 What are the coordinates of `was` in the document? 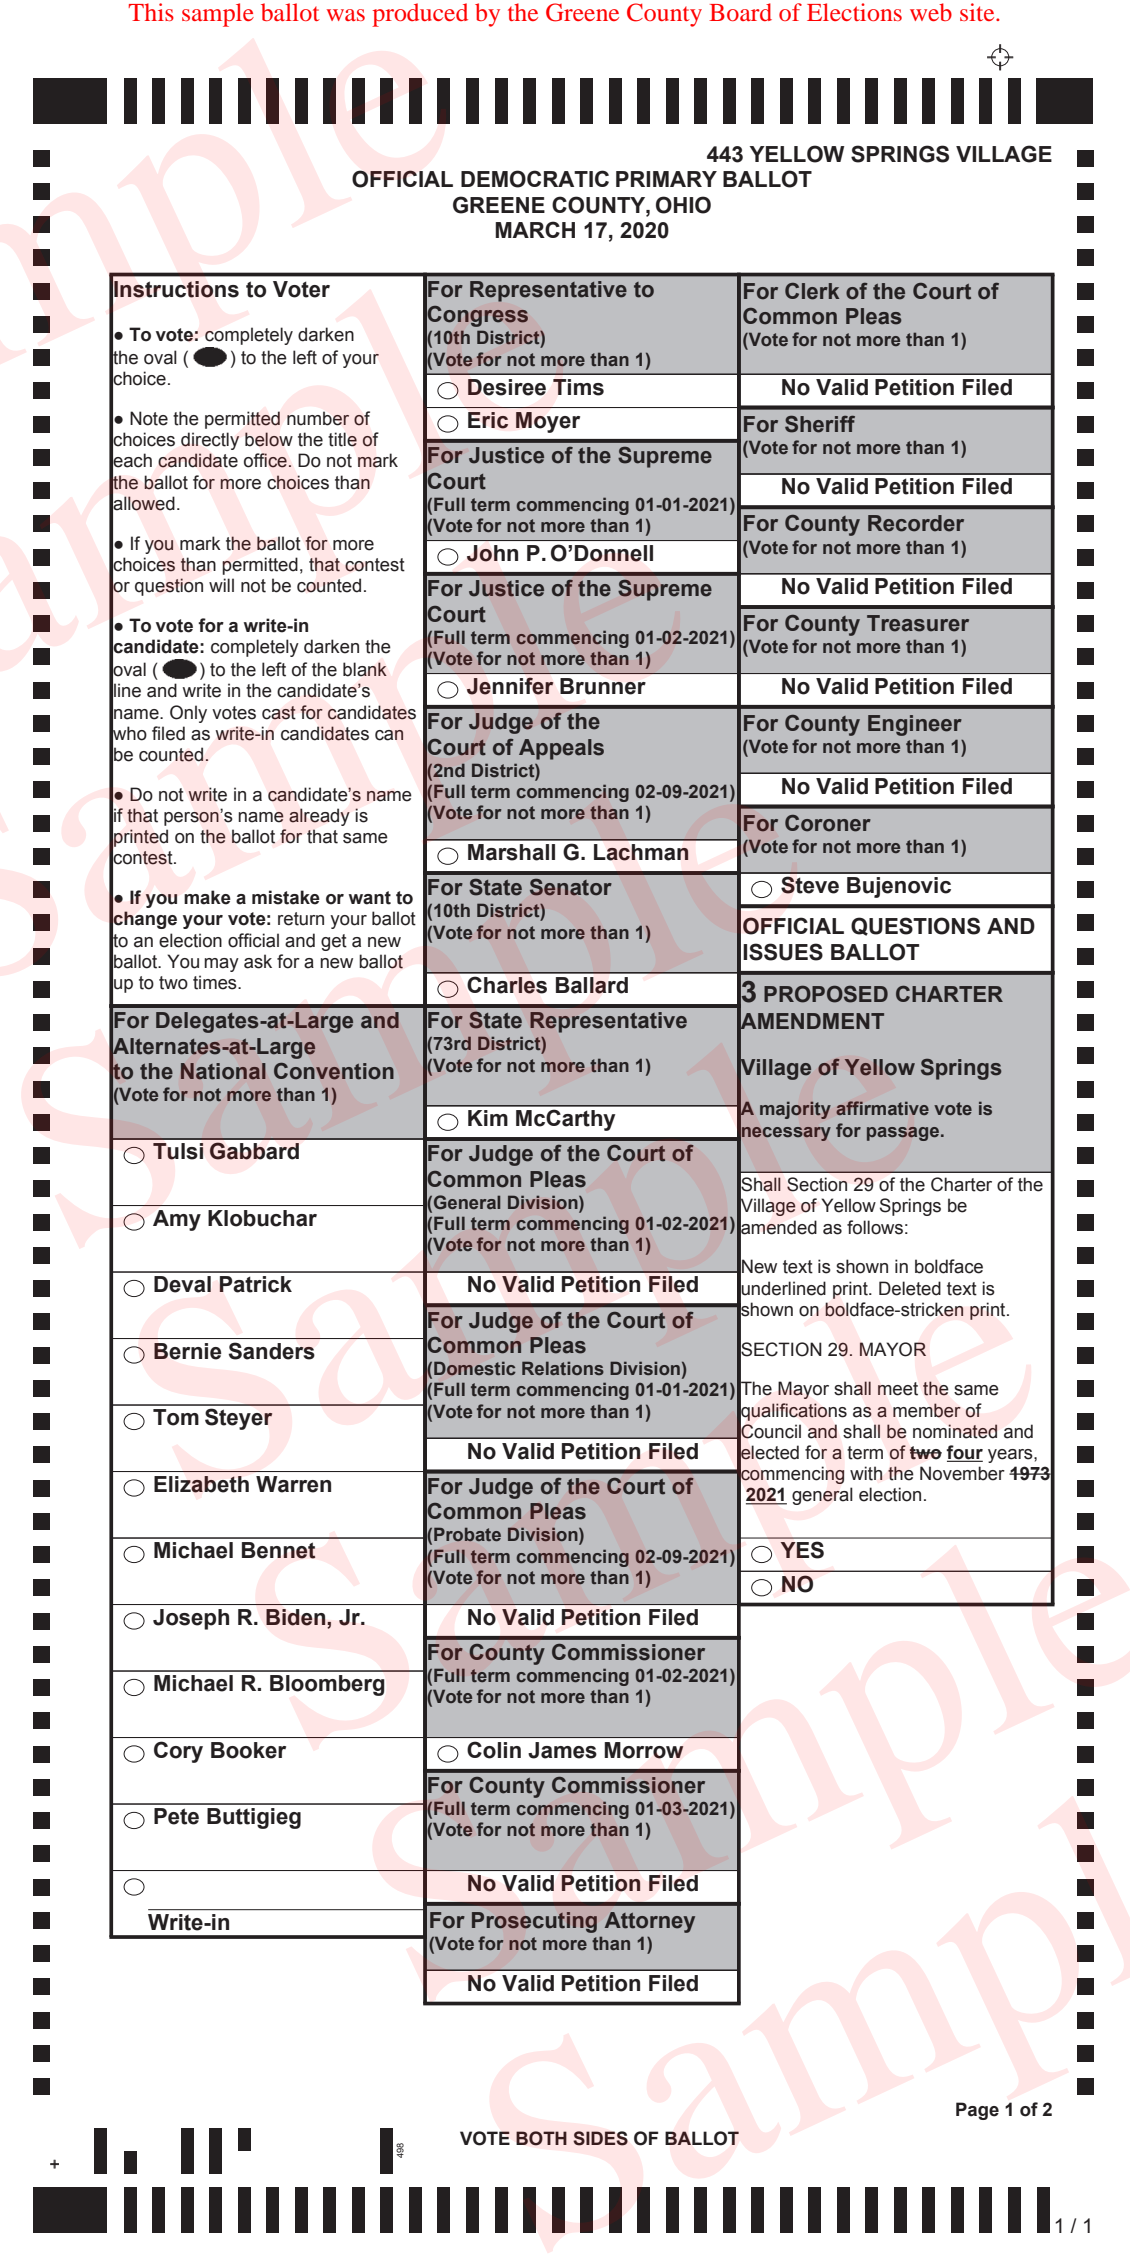 It's located at (346, 15).
